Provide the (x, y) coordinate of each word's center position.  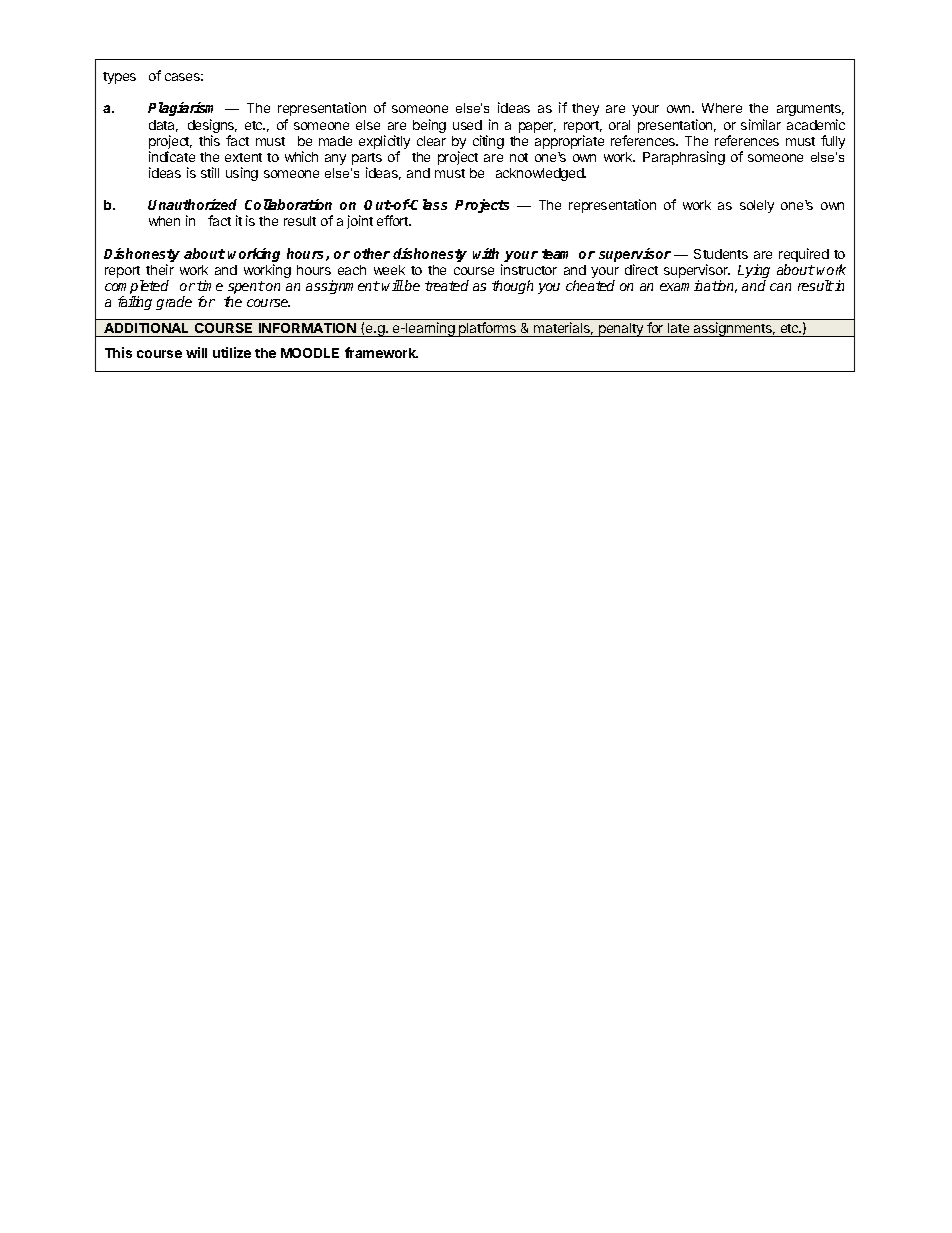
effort (393, 220)
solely (757, 206)
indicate (172, 156)
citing (488, 142)
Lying (754, 272)
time (210, 285)
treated (447, 285)
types (119, 78)
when (164, 221)
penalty (621, 330)
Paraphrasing (684, 158)
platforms (488, 329)
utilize (232, 352)
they (585, 109)
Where (722, 108)
